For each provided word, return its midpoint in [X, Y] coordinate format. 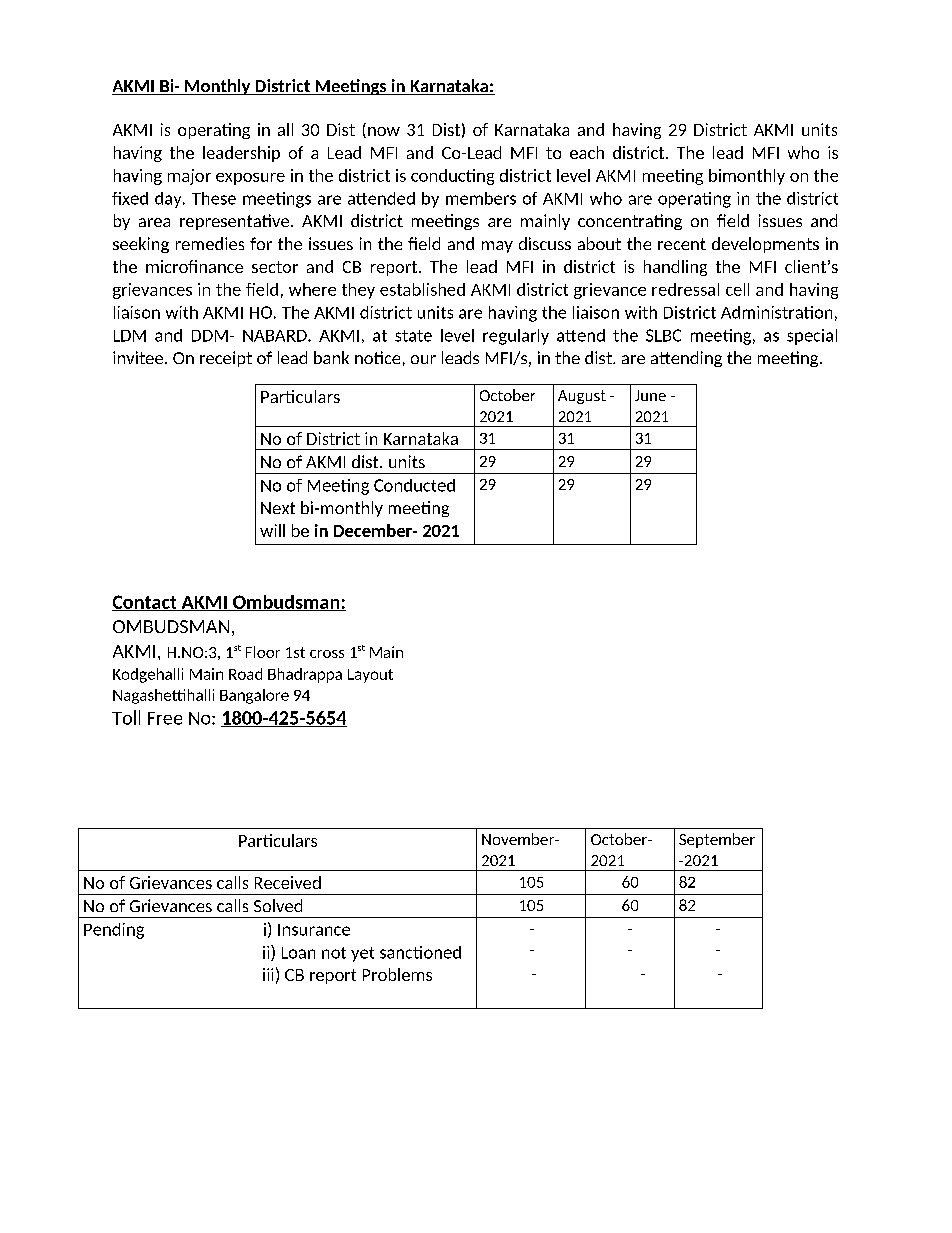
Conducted [414, 485]
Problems [397, 974]
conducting [452, 177]
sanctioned [420, 952]
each [587, 152]
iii [268, 974]
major [189, 177]
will [272, 530]
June [650, 395]
